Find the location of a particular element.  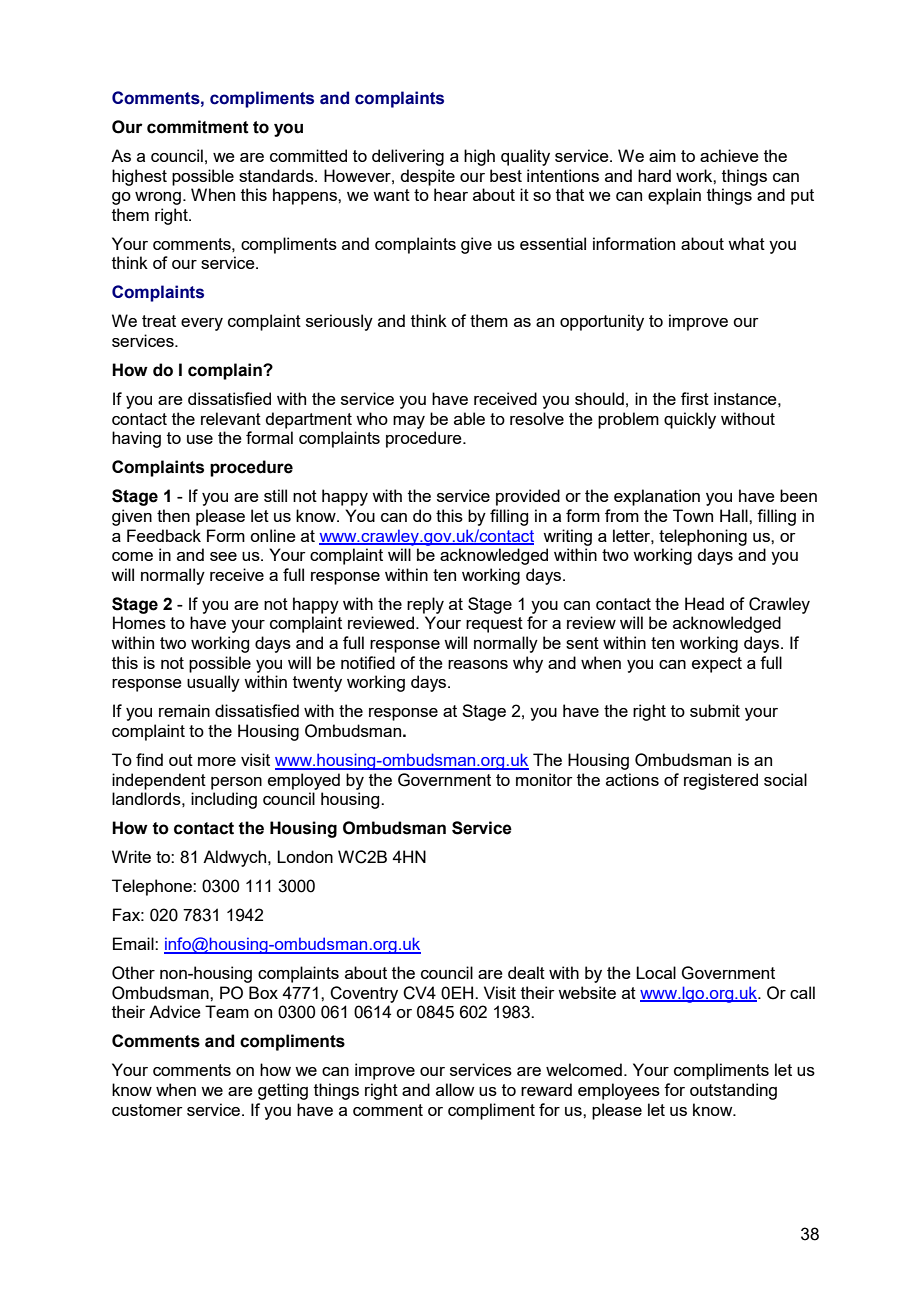

best is located at coordinates (506, 175).
